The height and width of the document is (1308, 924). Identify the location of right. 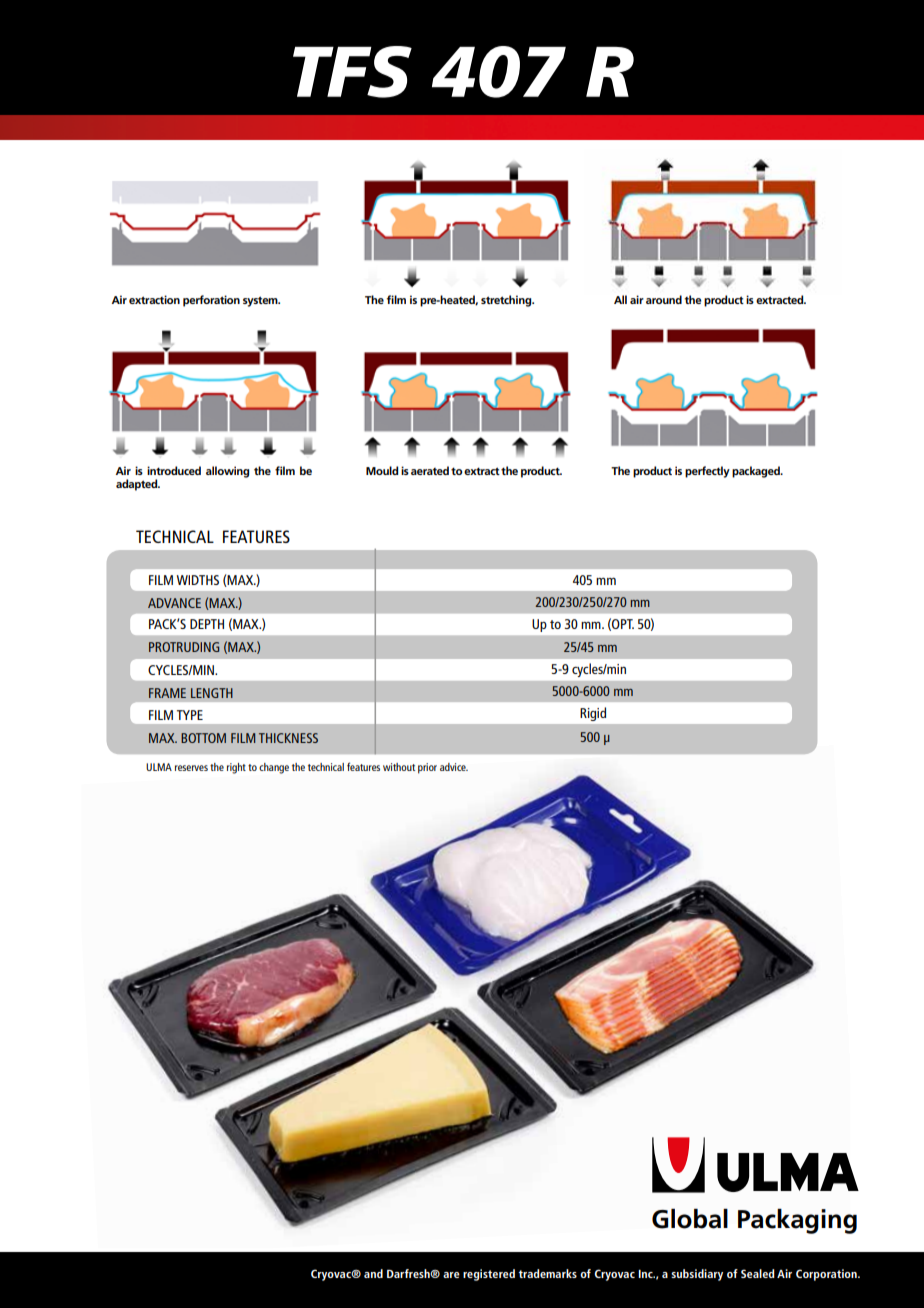
(236, 768).
